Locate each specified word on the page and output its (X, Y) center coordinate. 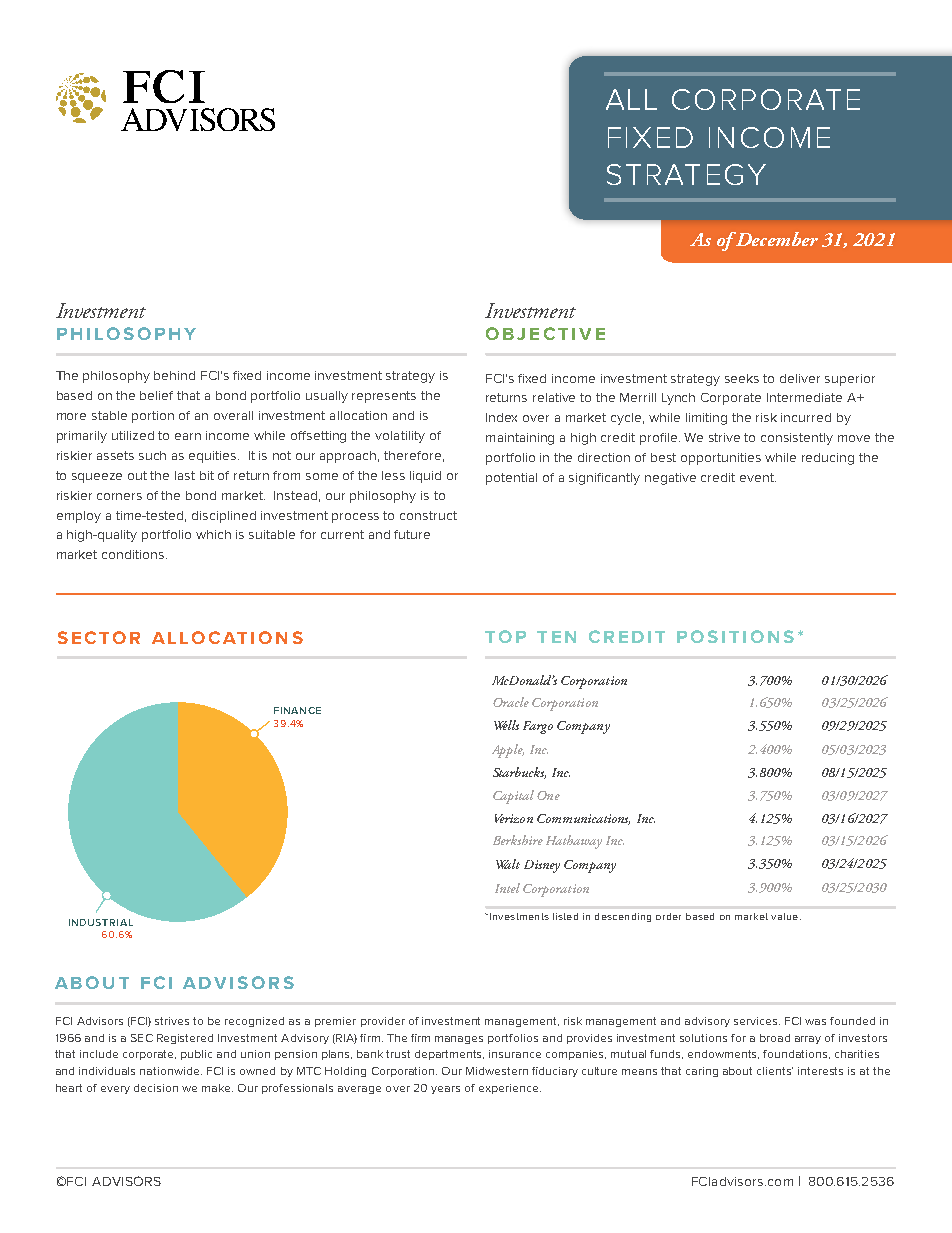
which (213, 534)
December (776, 239)
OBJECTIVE (545, 333)
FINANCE (297, 710)
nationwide (171, 1071)
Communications (583, 819)
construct (428, 515)
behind (174, 375)
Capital (513, 797)
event (758, 477)
